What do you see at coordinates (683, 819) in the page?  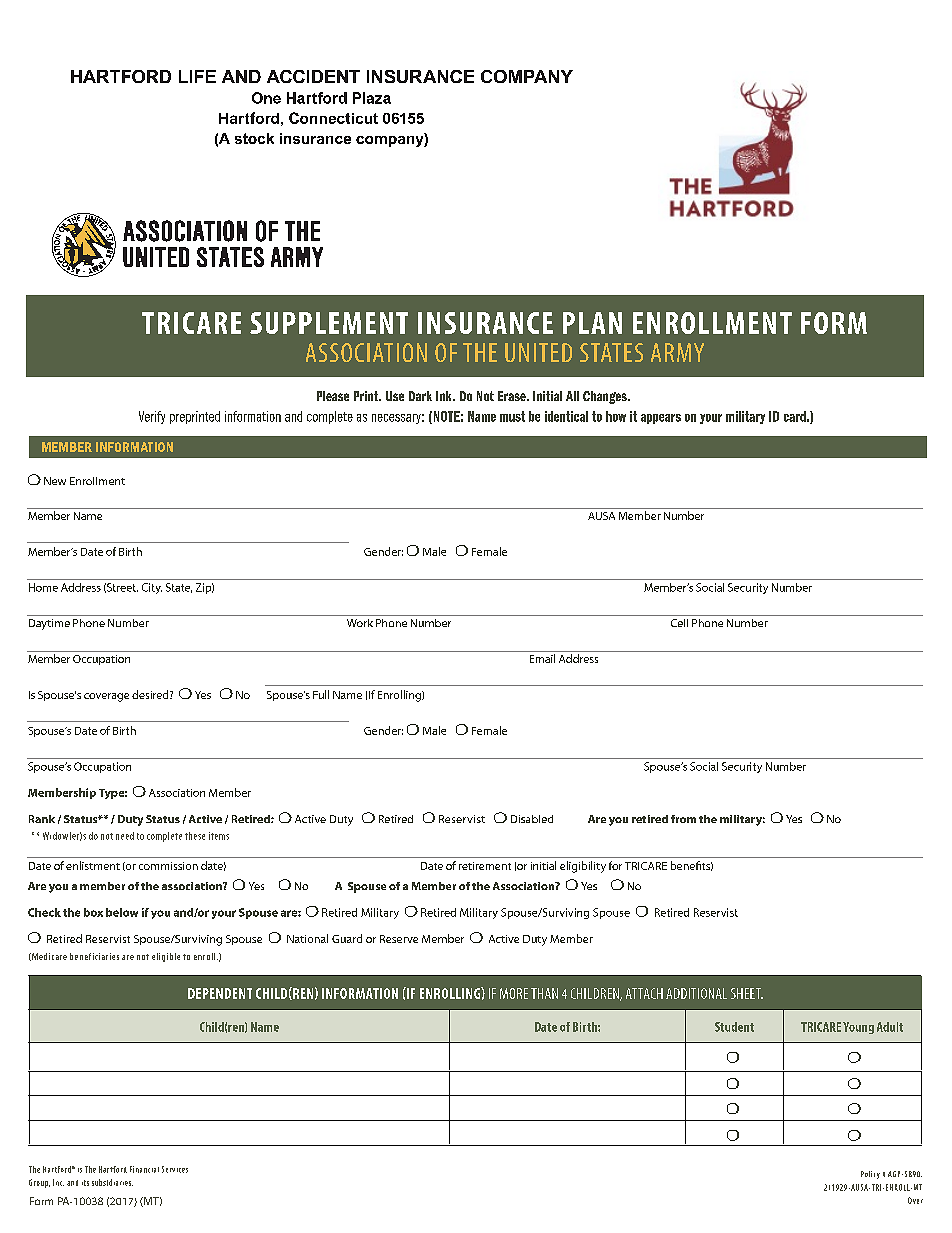 I see `from` at bounding box center [683, 819].
